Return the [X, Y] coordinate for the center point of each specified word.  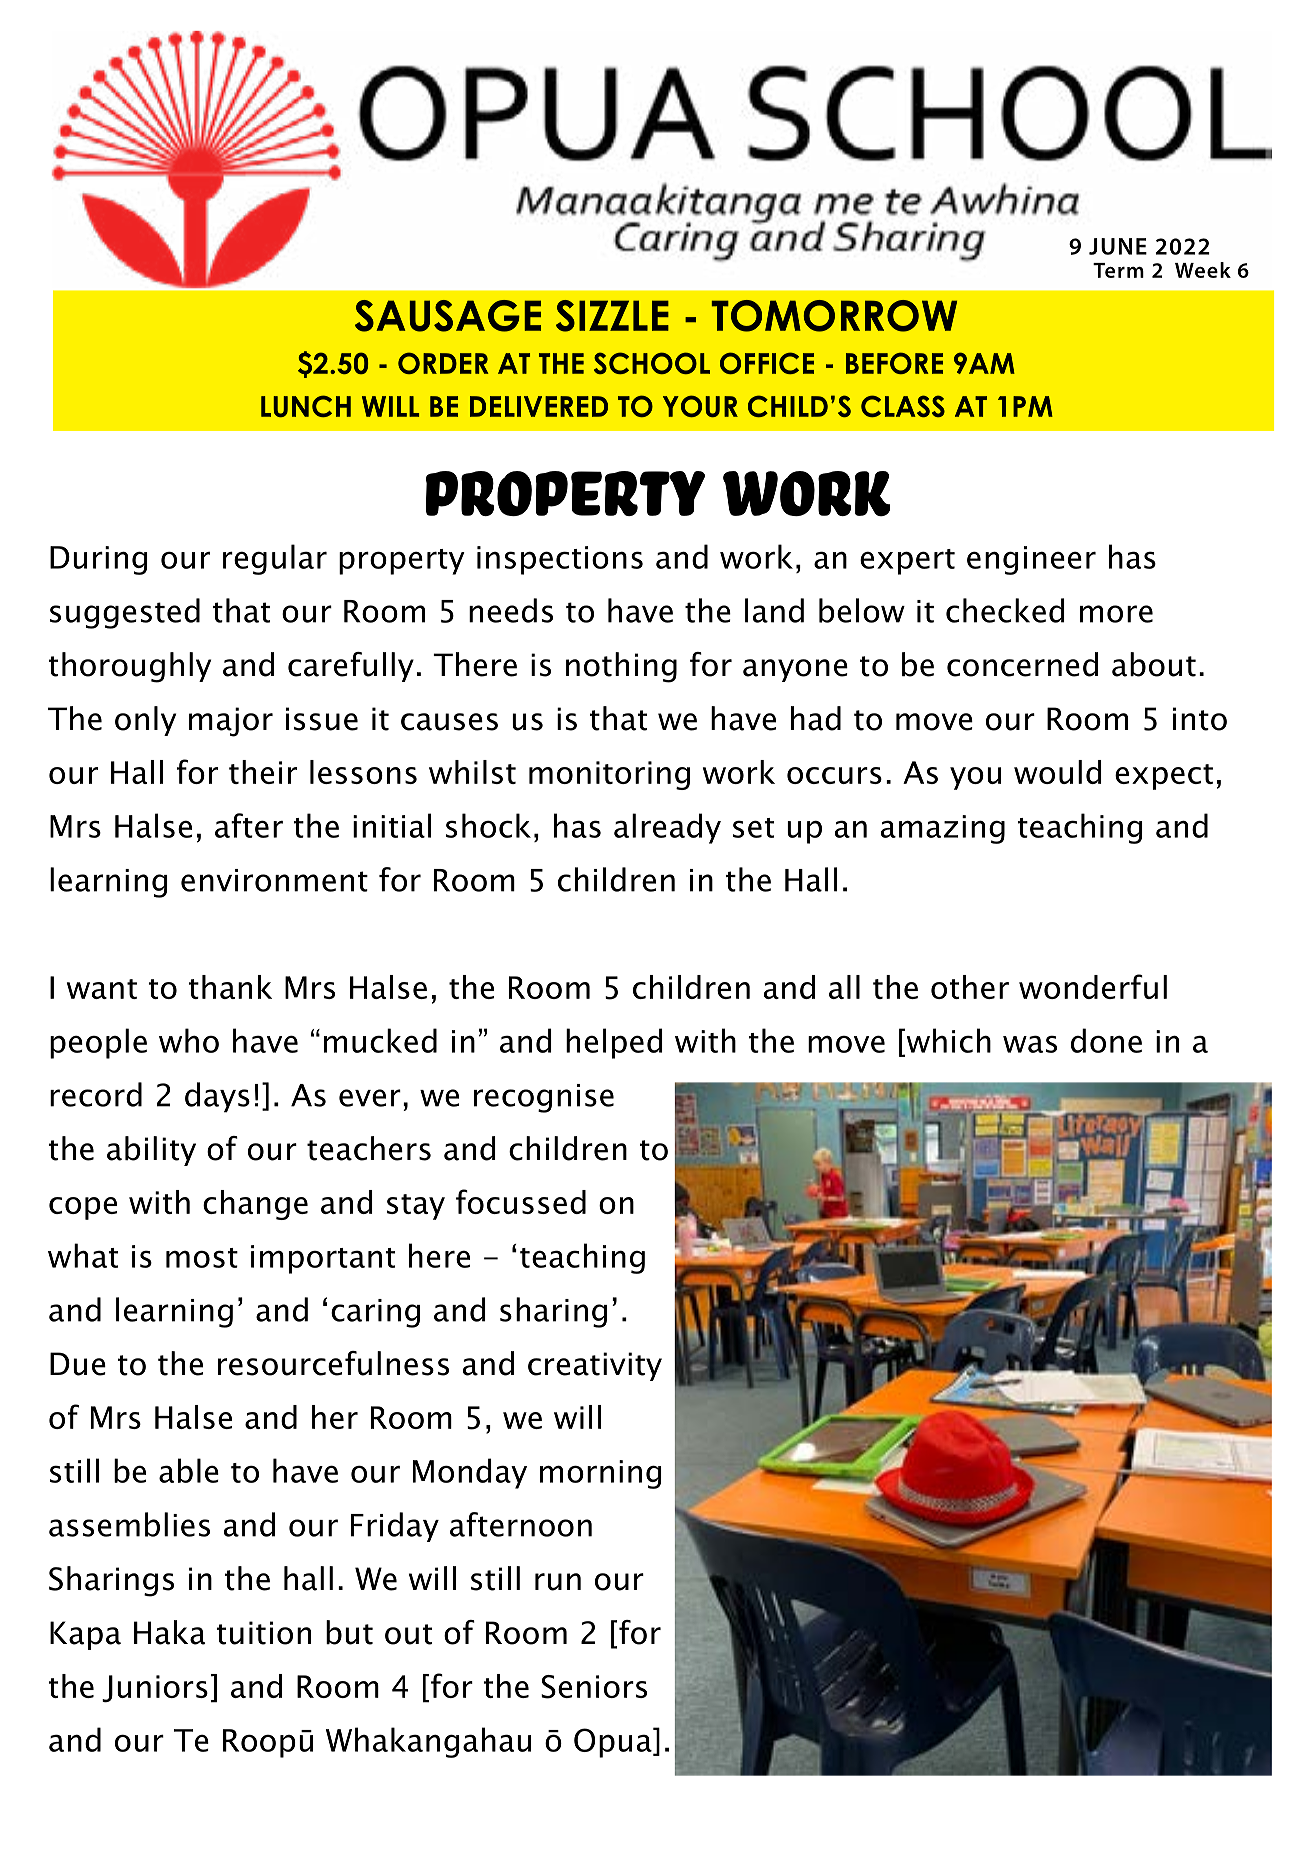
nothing [621, 667]
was [1030, 1044]
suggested [125, 613]
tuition [263, 1633]
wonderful [1093, 986]
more [1116, 614]
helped [614, 1043]
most [202, 1258]
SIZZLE [612, 316]
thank [230, 987]
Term [1118, 270]
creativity [595, 1366]
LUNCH [306, 406]
